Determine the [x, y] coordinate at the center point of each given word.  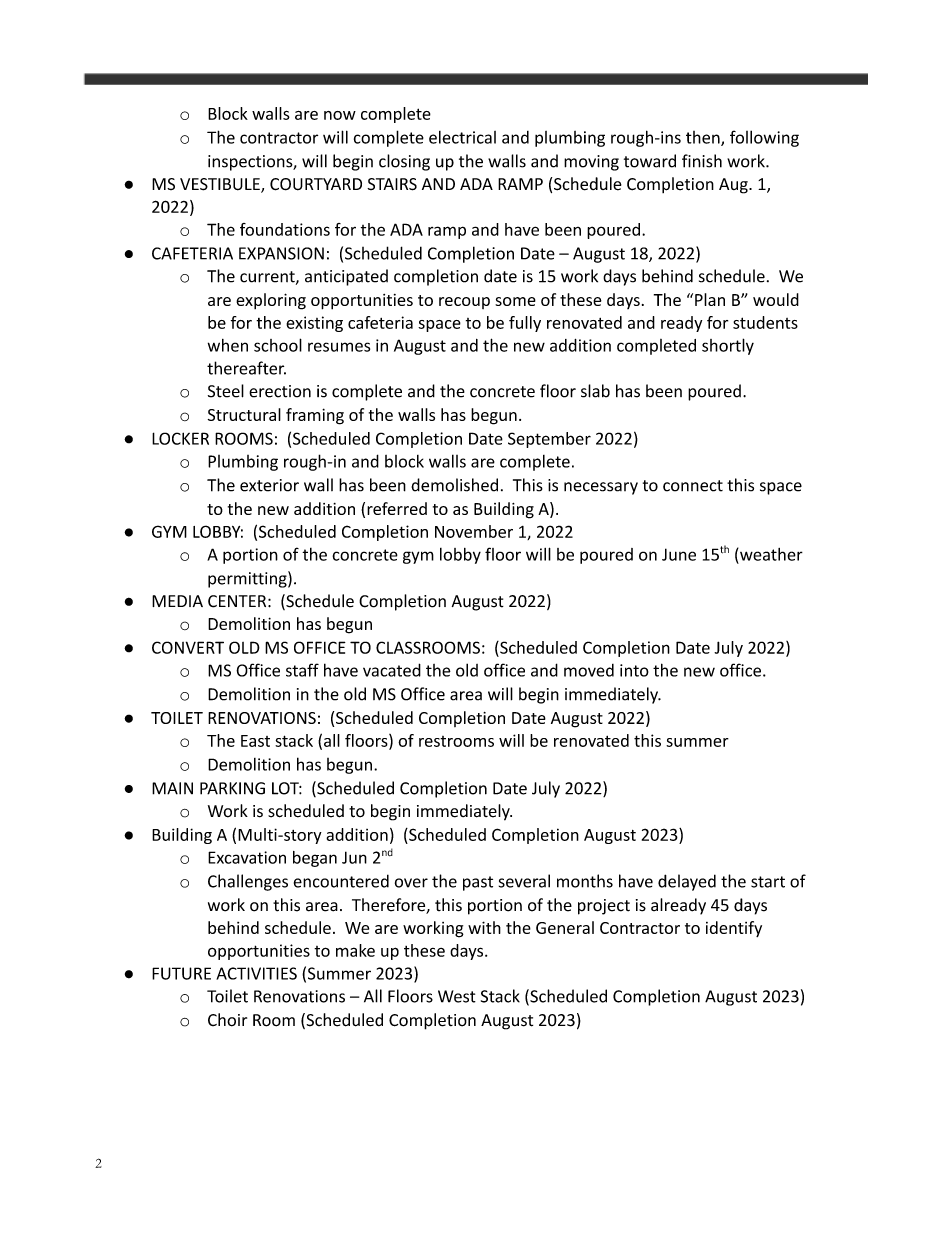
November [474, 531]
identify [734, 929]
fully [525, 324]
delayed [687, 882]
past [478, 883]
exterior [269, 485]
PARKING [232, 788]
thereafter [246, 368]
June [679, 554]
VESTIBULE [221, 185]
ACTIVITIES [256, 973]
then [704, 138]
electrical [462, 137]
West [457, 996]
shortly [728, 346]
